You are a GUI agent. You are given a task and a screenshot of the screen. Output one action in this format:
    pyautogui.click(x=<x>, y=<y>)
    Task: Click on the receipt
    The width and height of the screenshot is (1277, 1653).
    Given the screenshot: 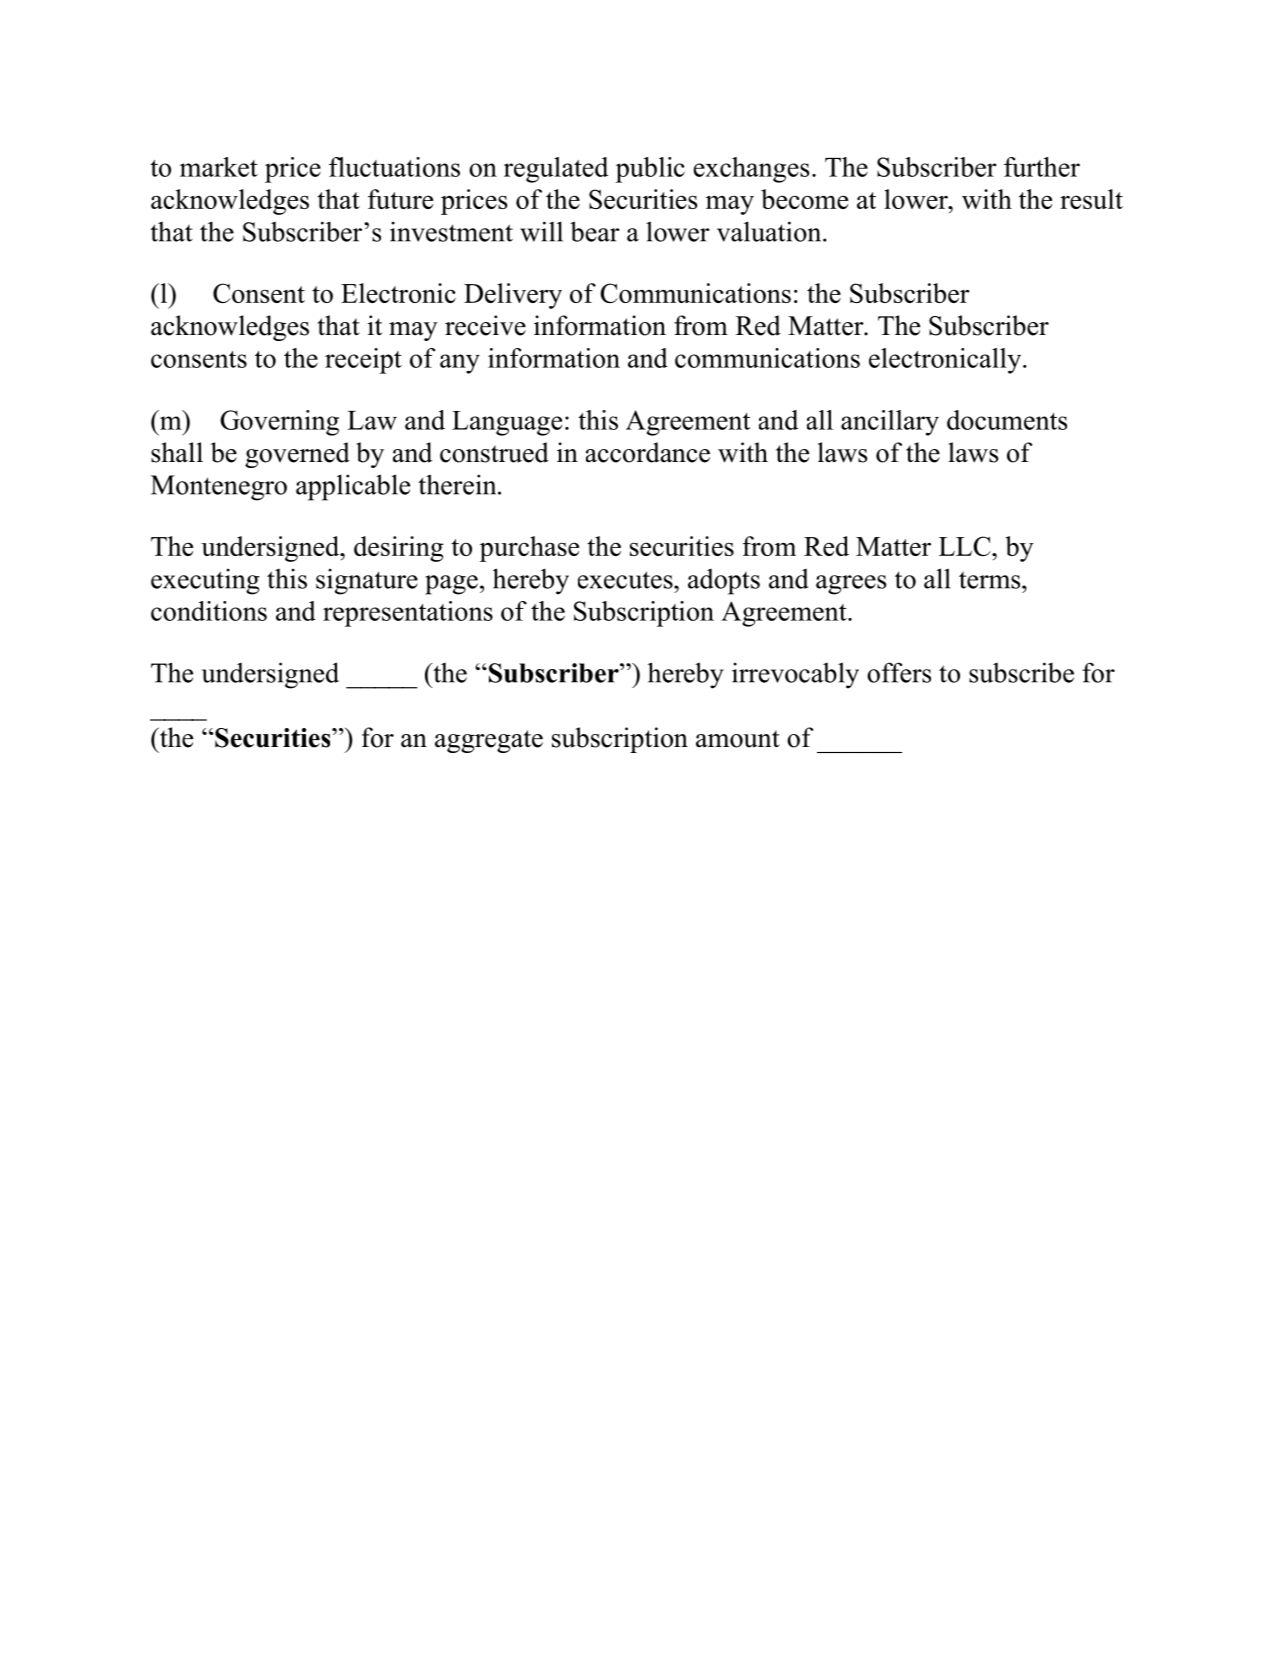 What is the action you would take?
    pyautogui.click(x=363, y=361)
